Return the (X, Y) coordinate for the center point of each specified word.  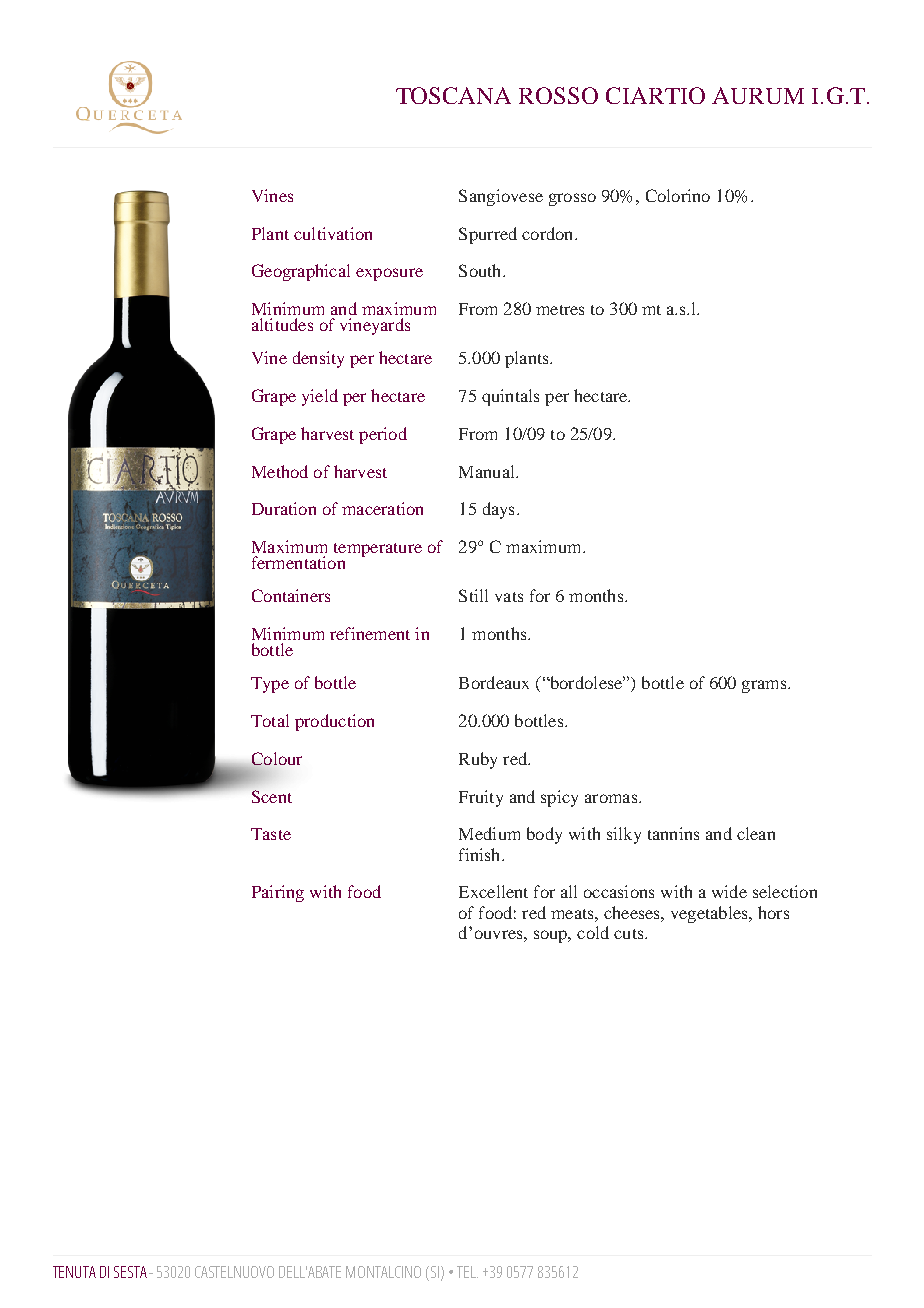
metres (560, 310)
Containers (291, 595)
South (481, 270)
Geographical (301, 272)
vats (509, 597)
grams (765, 686)
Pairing (278, 893)
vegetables (710, 914)
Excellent (493, 891)
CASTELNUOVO (234, 1272)
